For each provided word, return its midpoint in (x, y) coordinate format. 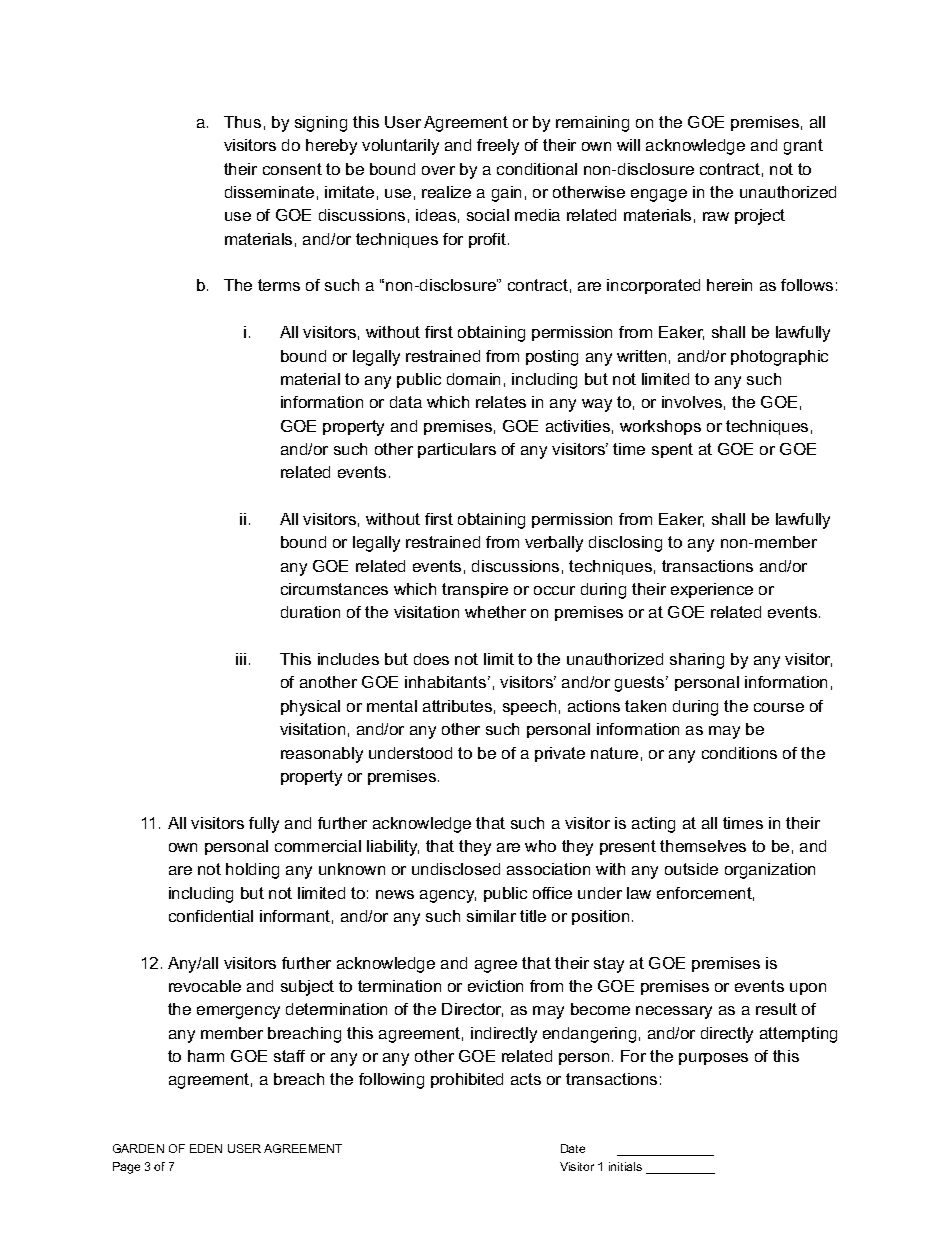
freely (498, 147)
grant (803, 147)
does (431, 659)
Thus (242, 122)
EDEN (206, 1148)
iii (241, 659)
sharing (697, 661)
